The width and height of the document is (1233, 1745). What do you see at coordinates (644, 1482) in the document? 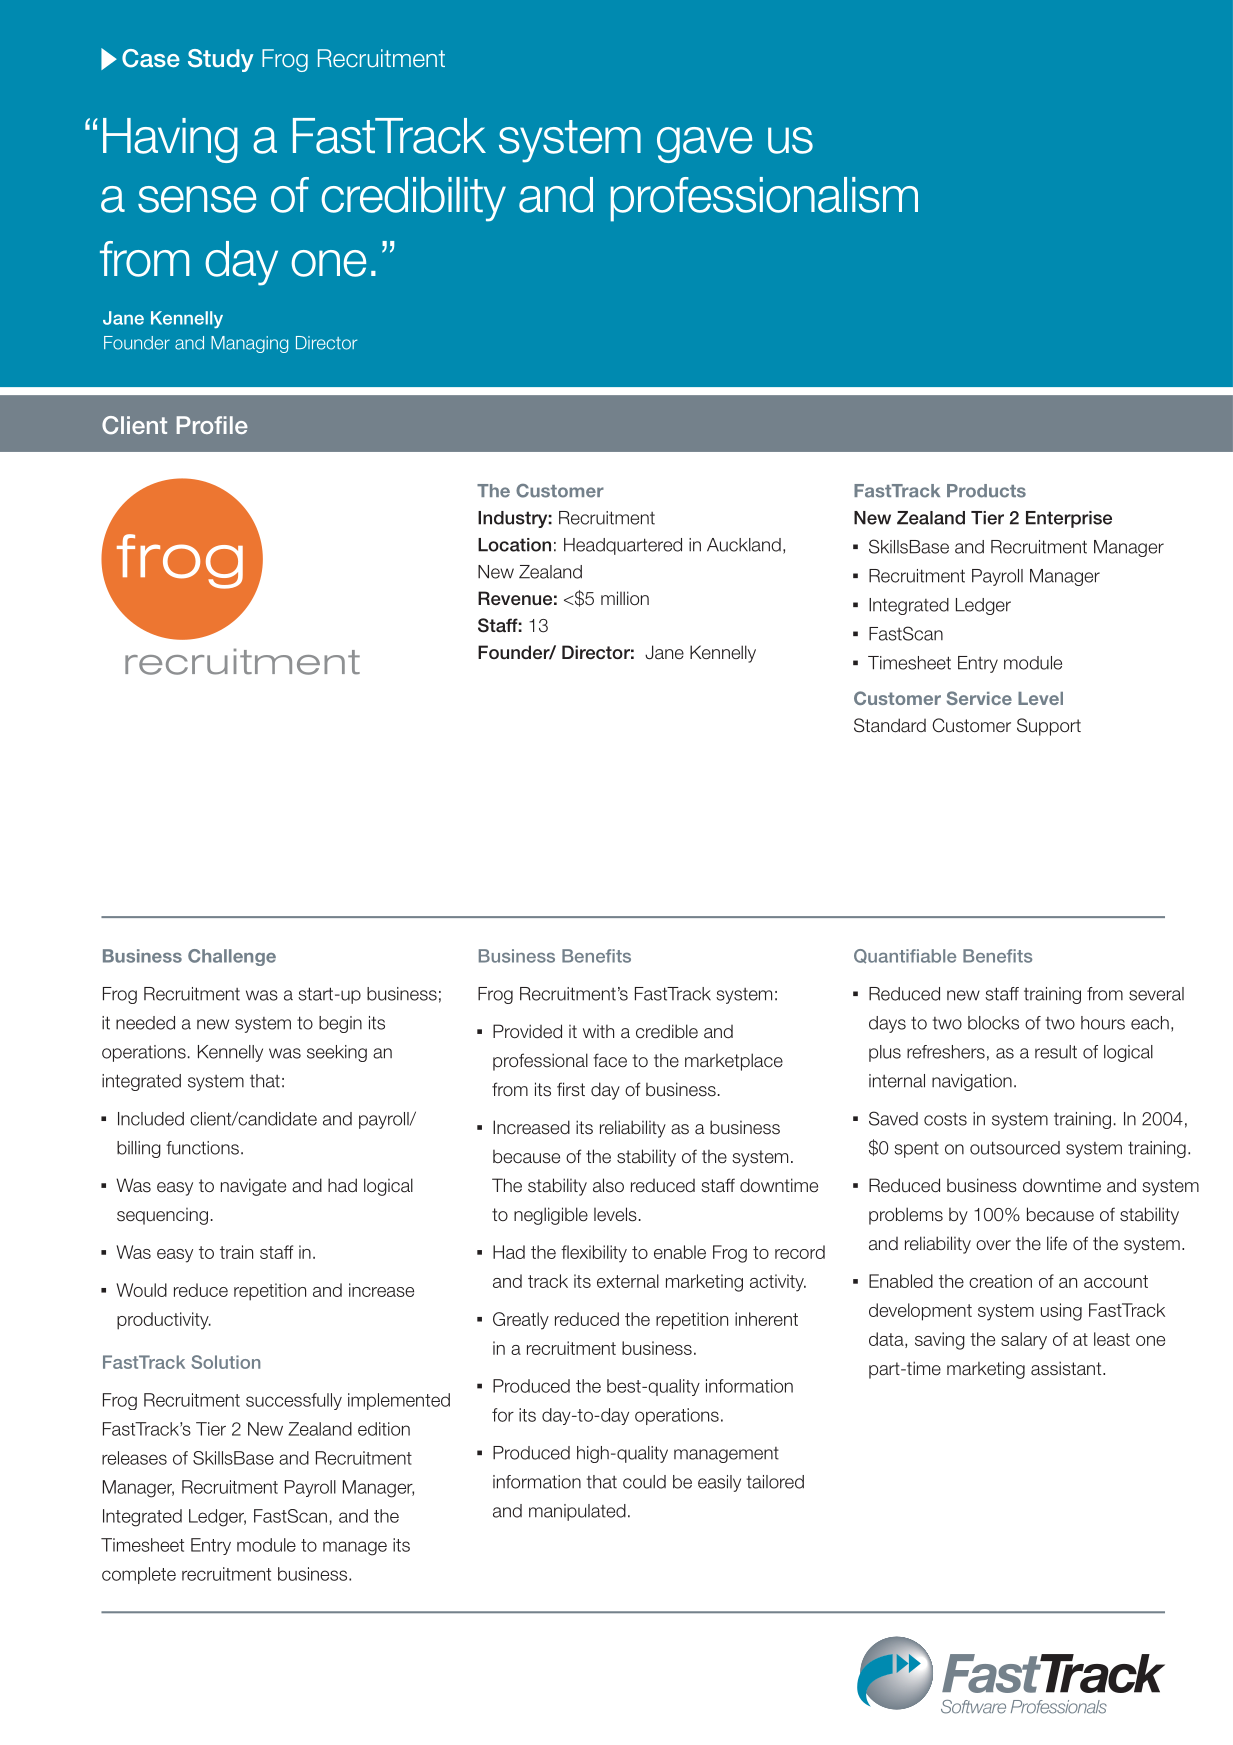
I see `could` at bounding box center [644, 1482].
